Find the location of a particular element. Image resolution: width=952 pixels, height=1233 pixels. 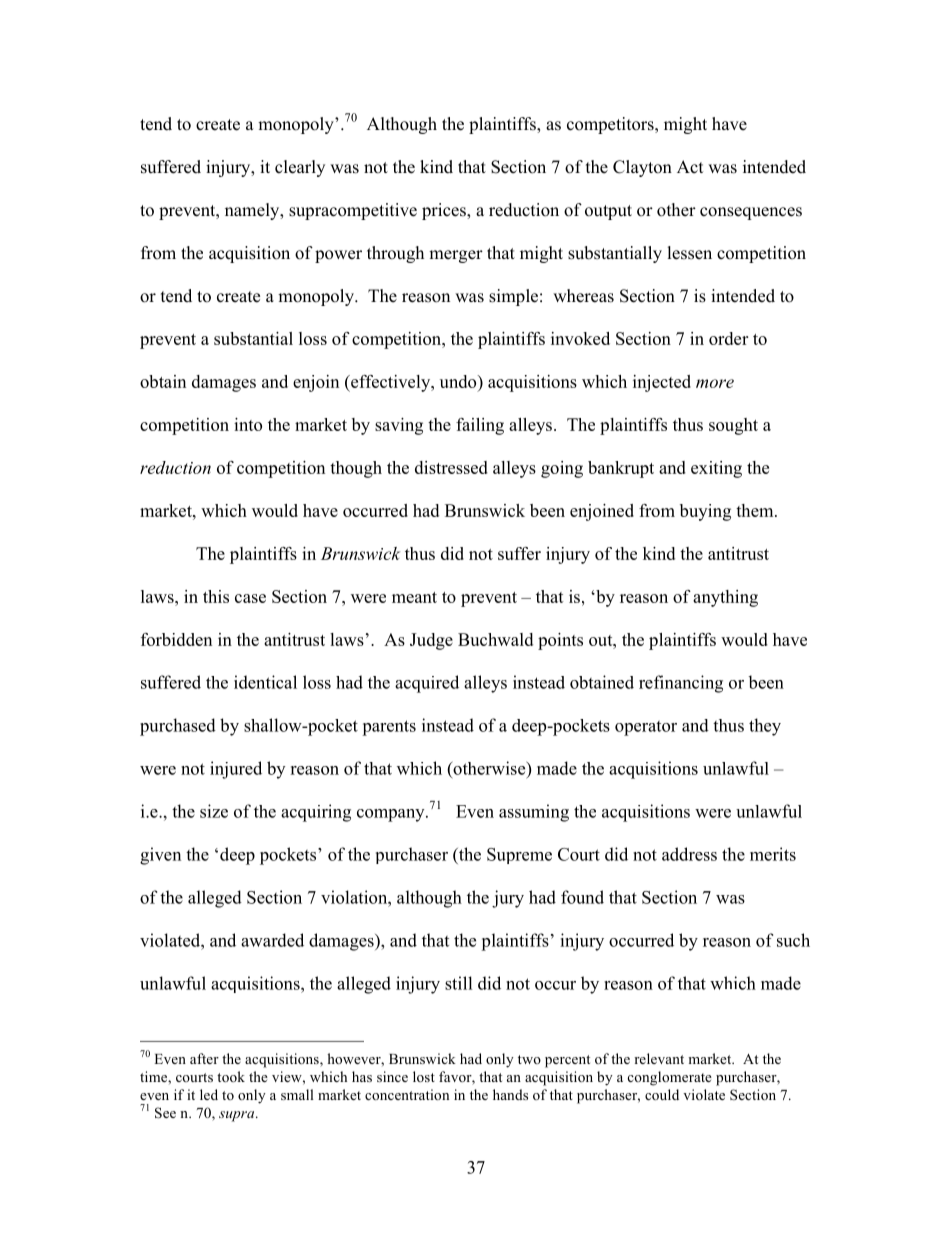

into is located at coordinates (248, 424).
